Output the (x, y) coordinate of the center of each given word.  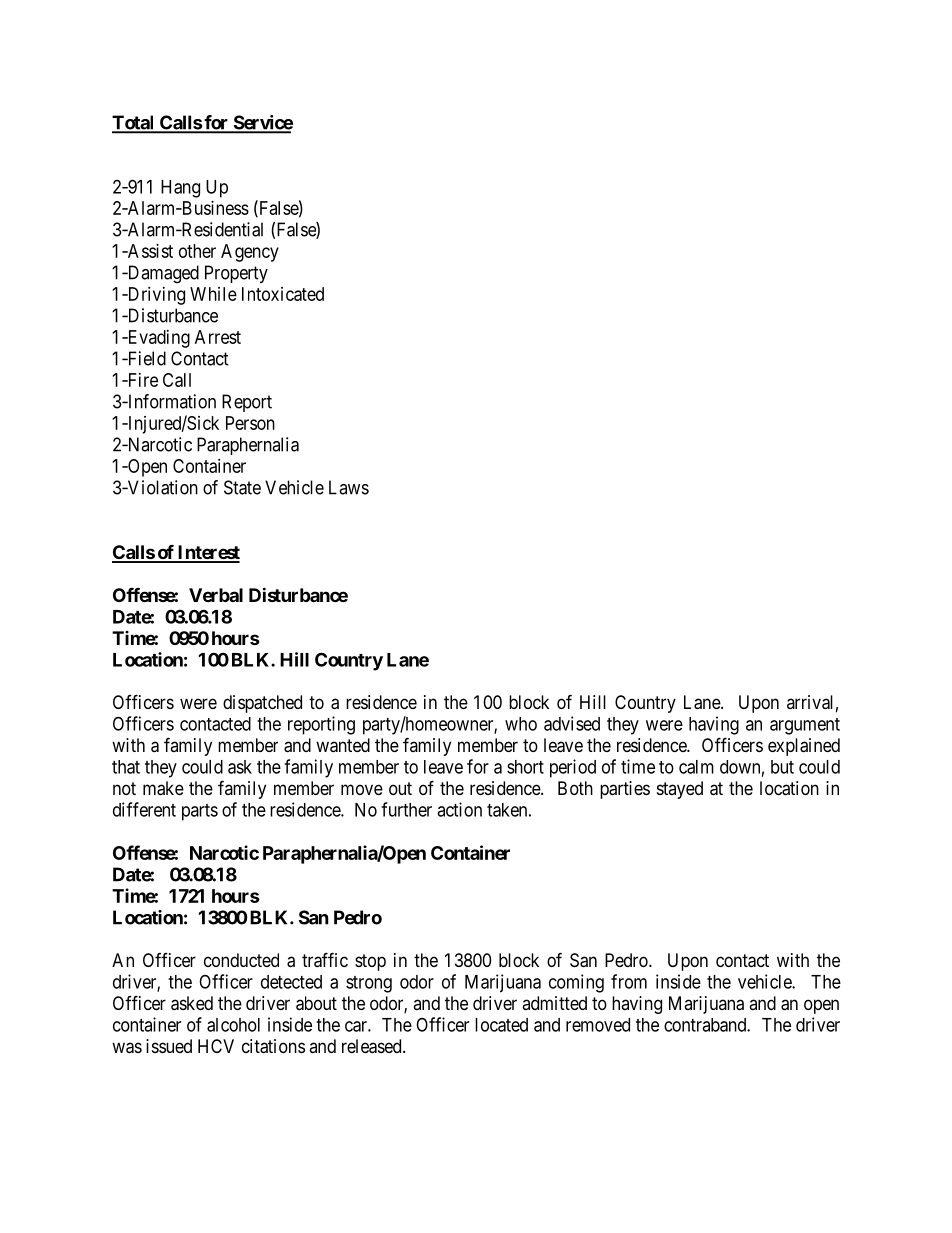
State (242, 487)
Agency (250, 253)
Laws (349, 487)
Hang (180, 189)
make (163, 788)
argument (805, 726)
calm (696, 767)
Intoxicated (283, 294)
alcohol (233, 1025)
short (525, 767)
